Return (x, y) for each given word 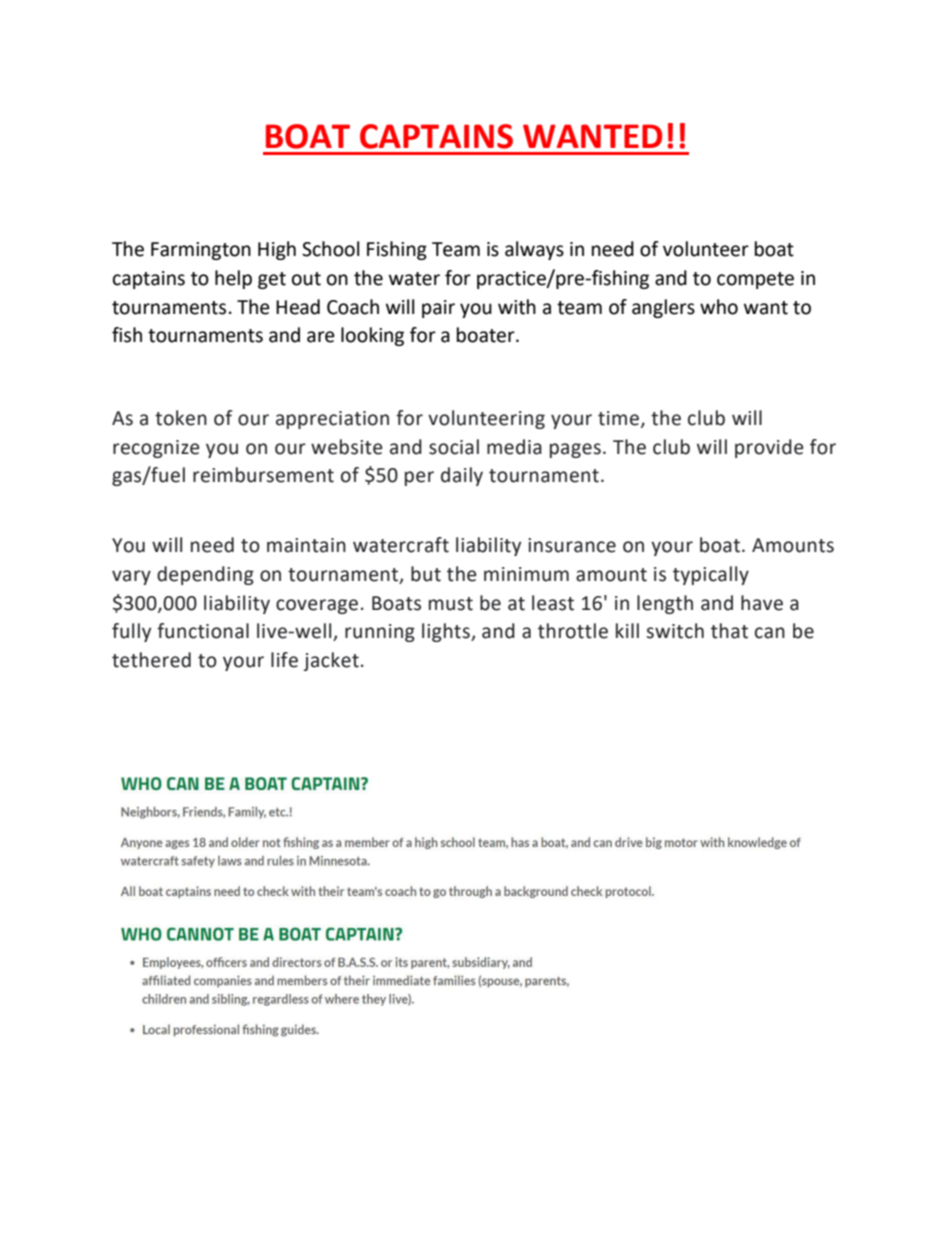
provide (769, 448)
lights (447, 632)
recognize (156, 449)
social (454, 447)
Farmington (201, 251)
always (534, 250)
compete (755, 280)
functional (203, 631)
